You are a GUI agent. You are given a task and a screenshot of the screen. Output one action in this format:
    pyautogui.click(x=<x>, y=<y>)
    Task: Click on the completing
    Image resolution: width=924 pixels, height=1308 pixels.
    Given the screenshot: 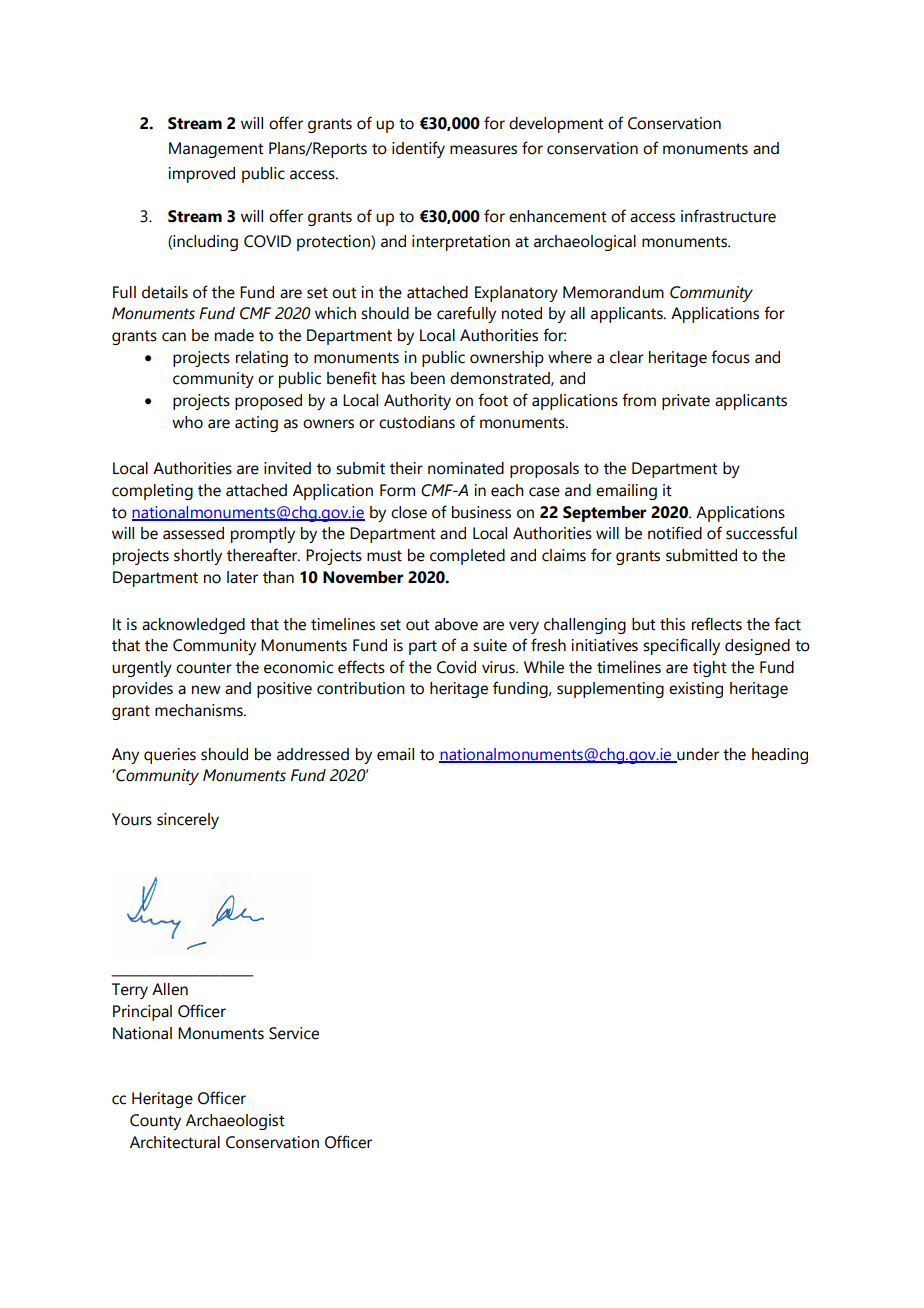 What is the action you would take?
    pyautogui.click(x=152, y=492)
